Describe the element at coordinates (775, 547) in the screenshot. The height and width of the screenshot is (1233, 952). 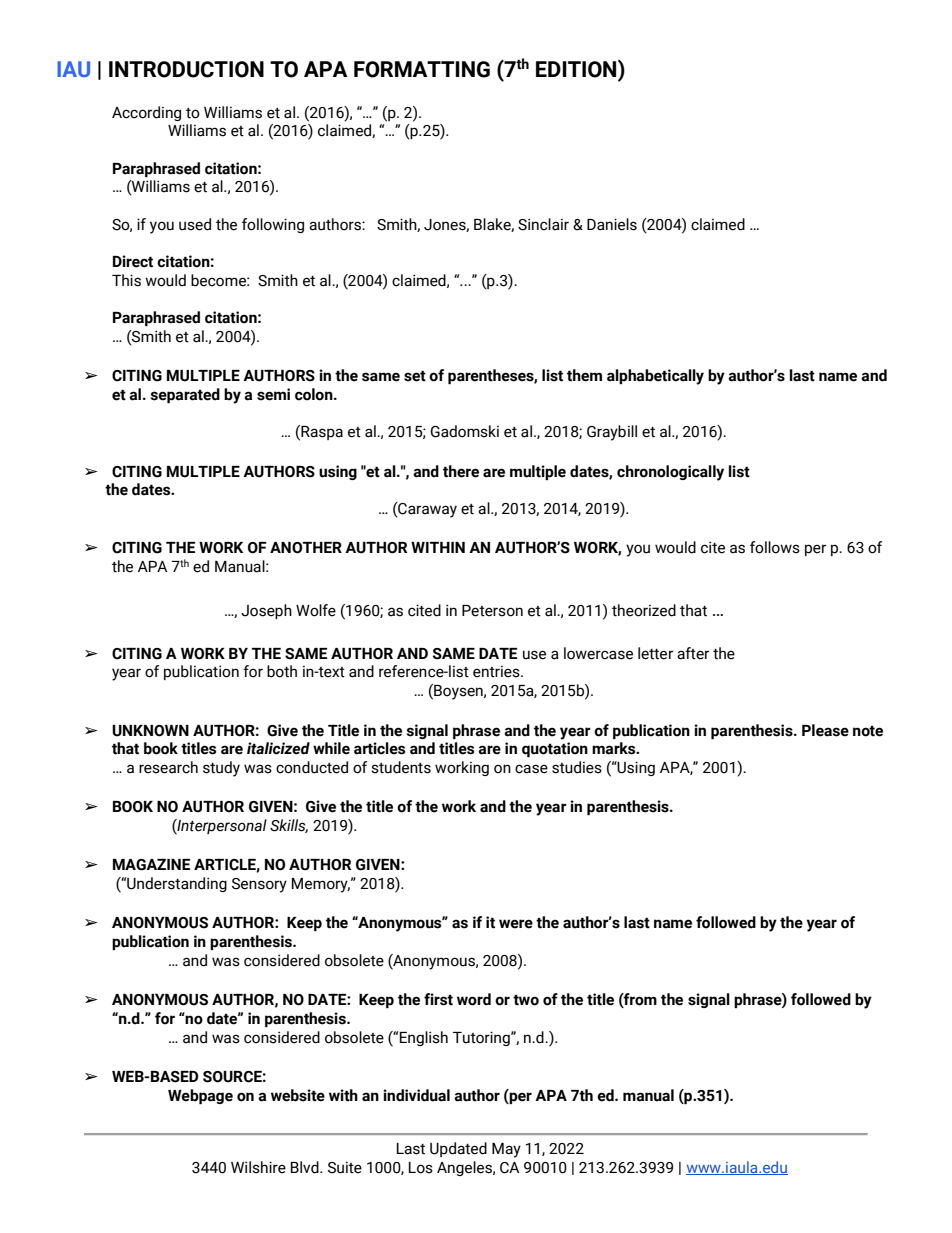
I see `follows` at that location.
